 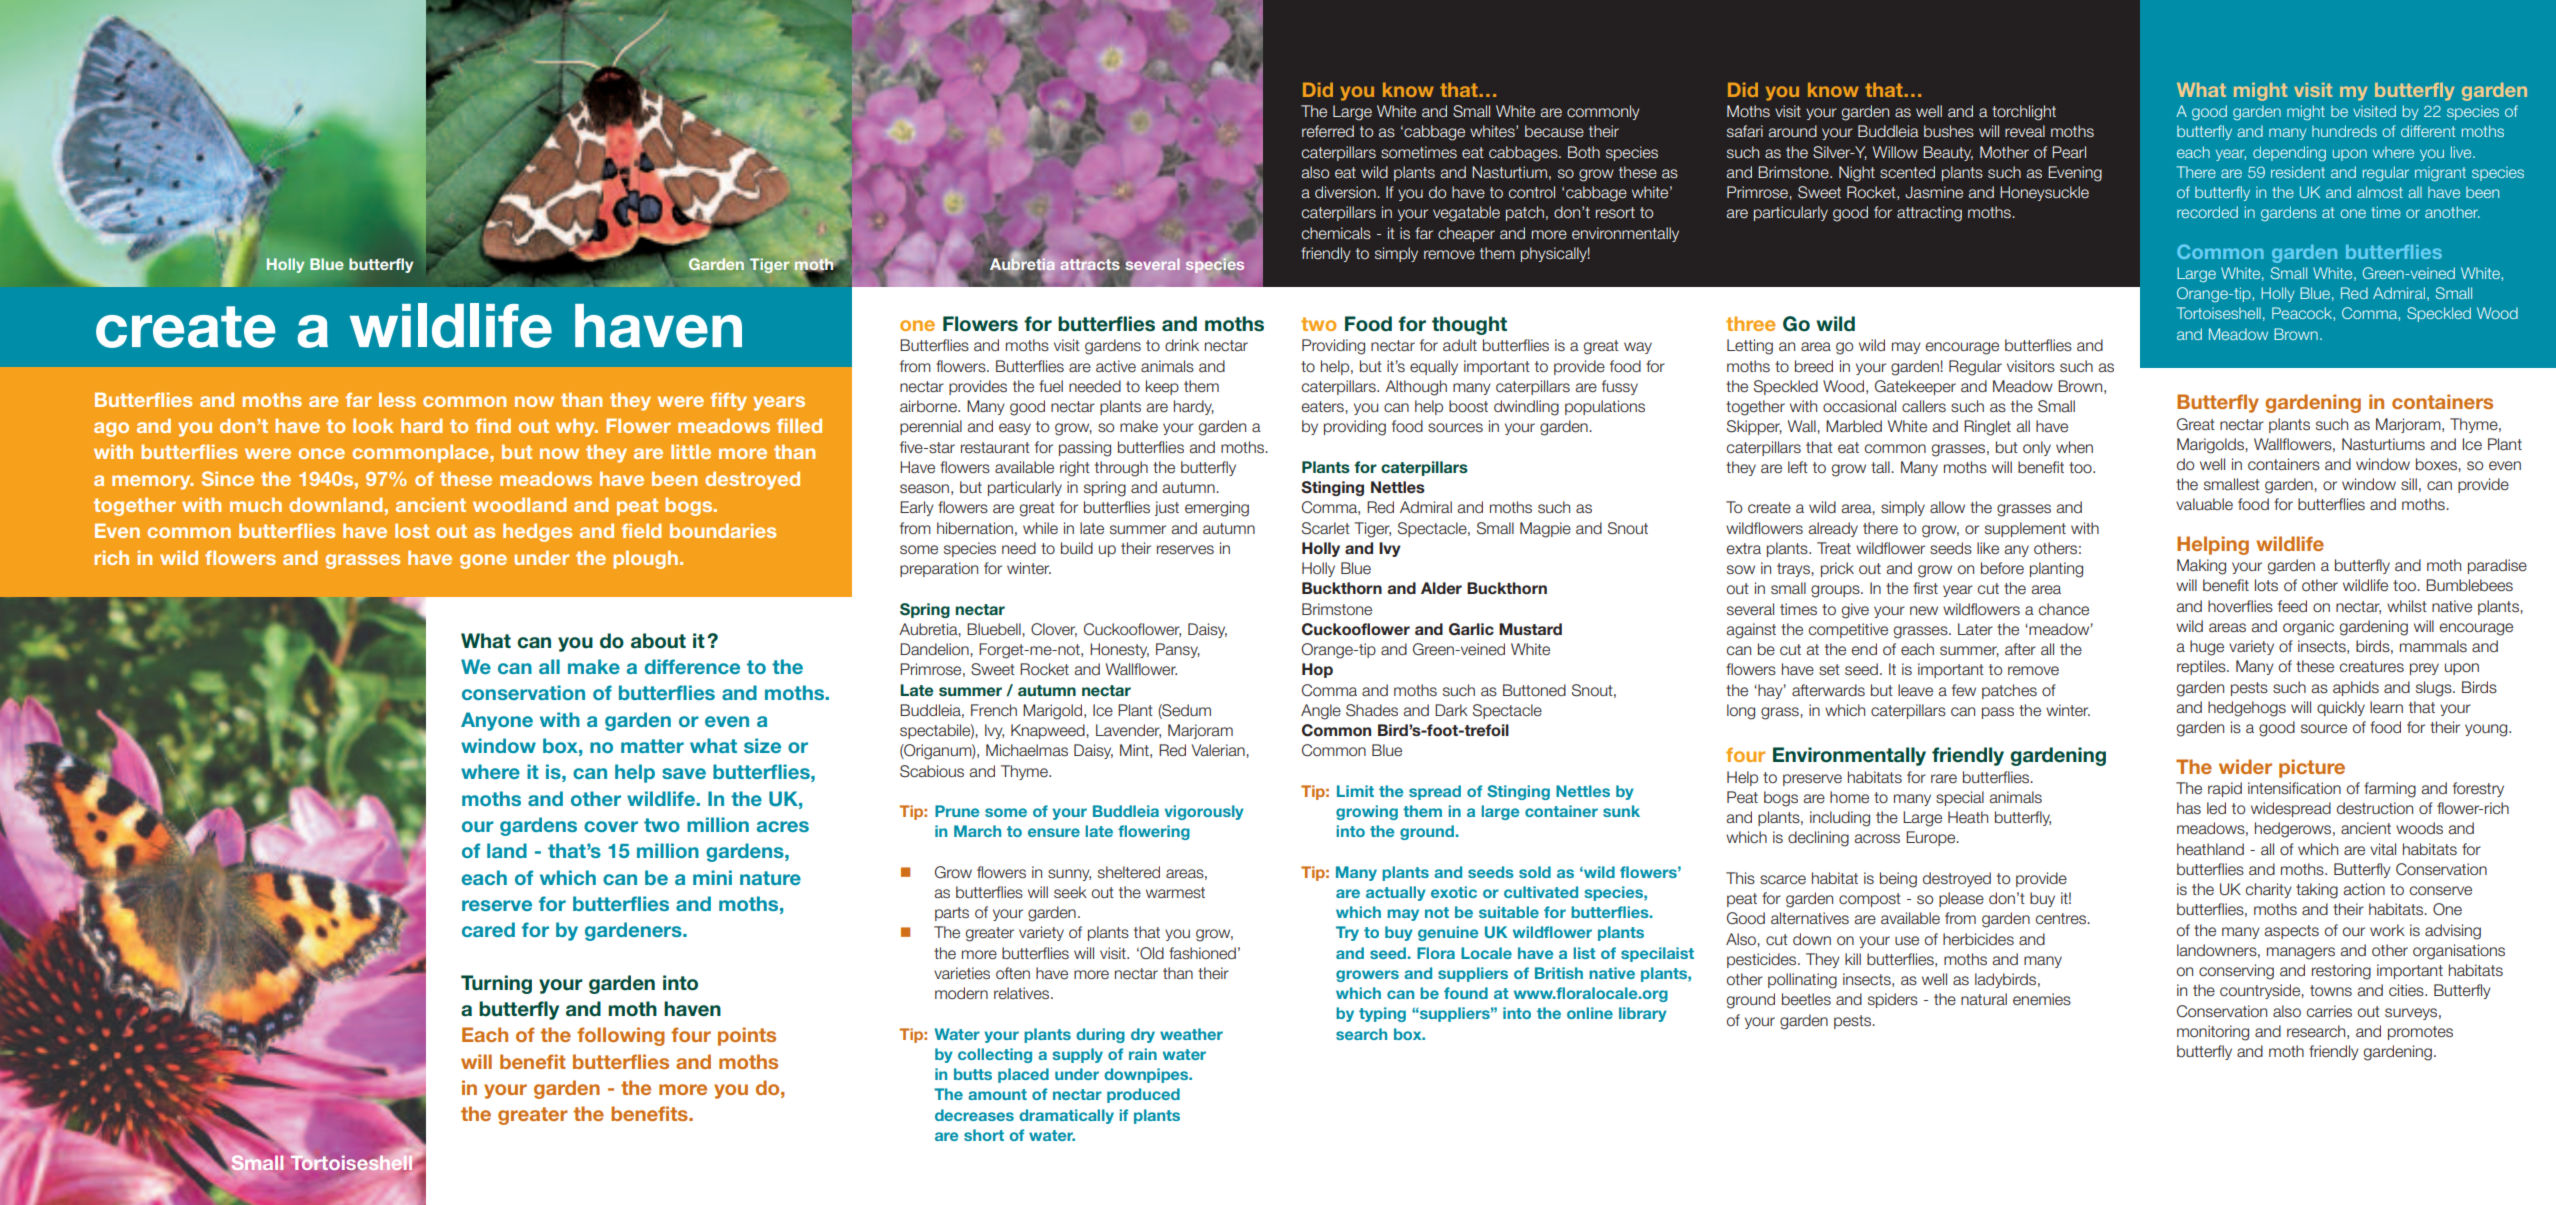 I want to click on once, so click(x=321, y=453).
